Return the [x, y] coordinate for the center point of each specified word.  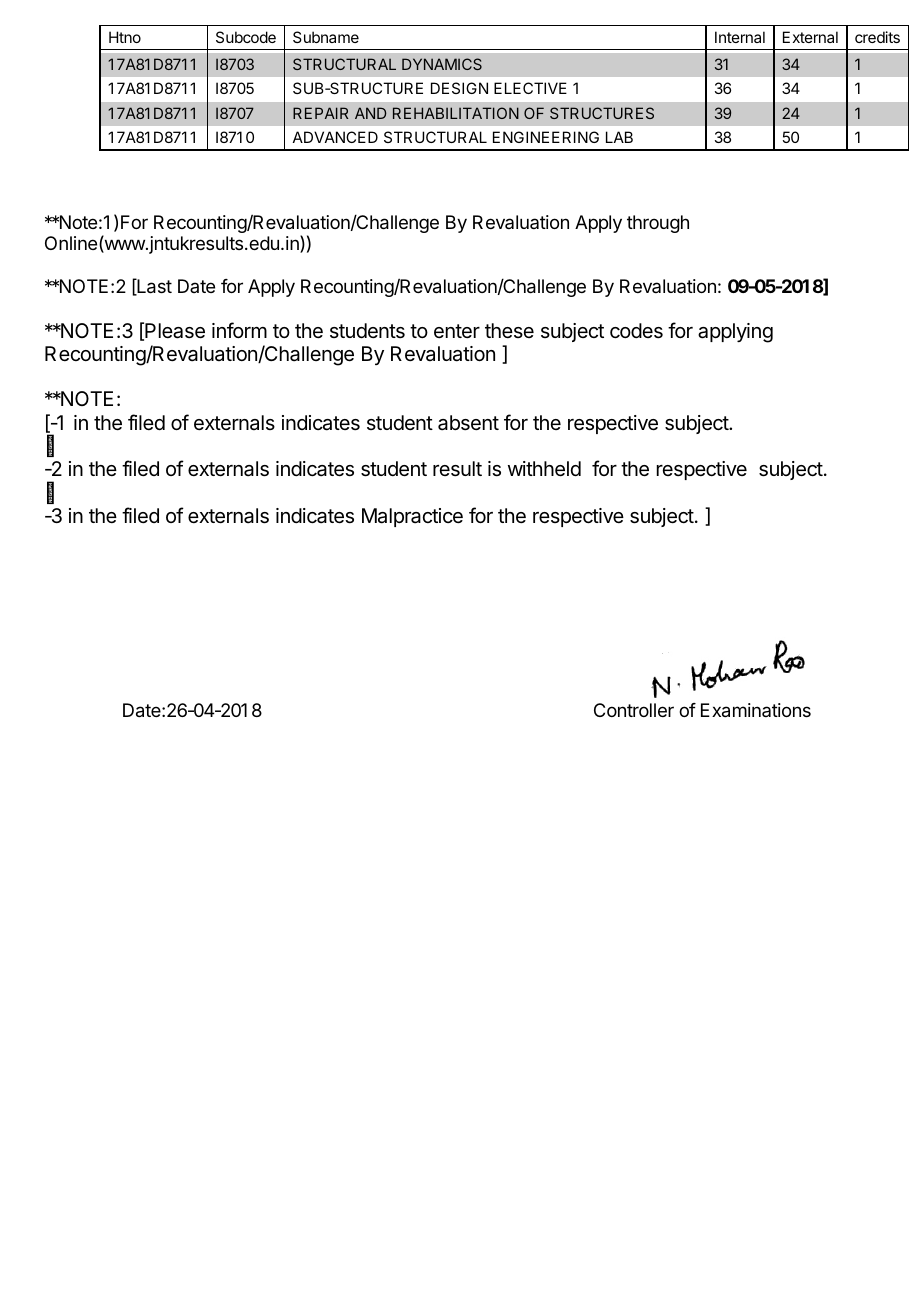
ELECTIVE [530, 88]
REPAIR [321, 113]
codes [636, 331]
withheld [544, 469]
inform [239, 330]
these [509, 330]
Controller [634, 710]
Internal [740, 37]
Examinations [756, 710]
